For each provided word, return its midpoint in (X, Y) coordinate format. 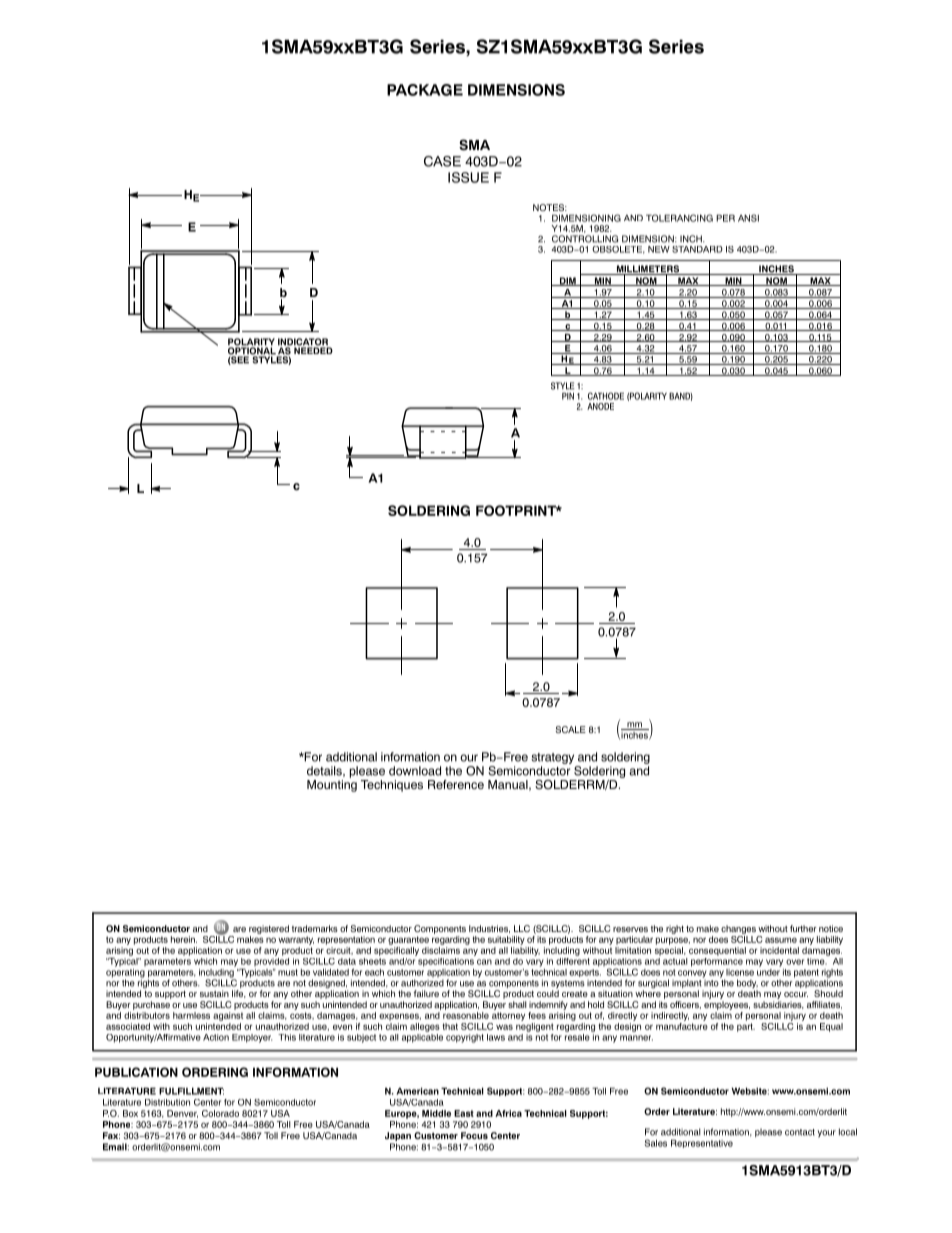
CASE (442, 161)
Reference (456, 784)
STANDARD (697, 249)
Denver (182, 1114)
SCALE (571, 729)
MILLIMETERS (648, 270)
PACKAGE (425, 90)
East (464, 1113)
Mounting (332, 786)
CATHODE (606, 396)
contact (800, 1132)
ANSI (748, 218)
